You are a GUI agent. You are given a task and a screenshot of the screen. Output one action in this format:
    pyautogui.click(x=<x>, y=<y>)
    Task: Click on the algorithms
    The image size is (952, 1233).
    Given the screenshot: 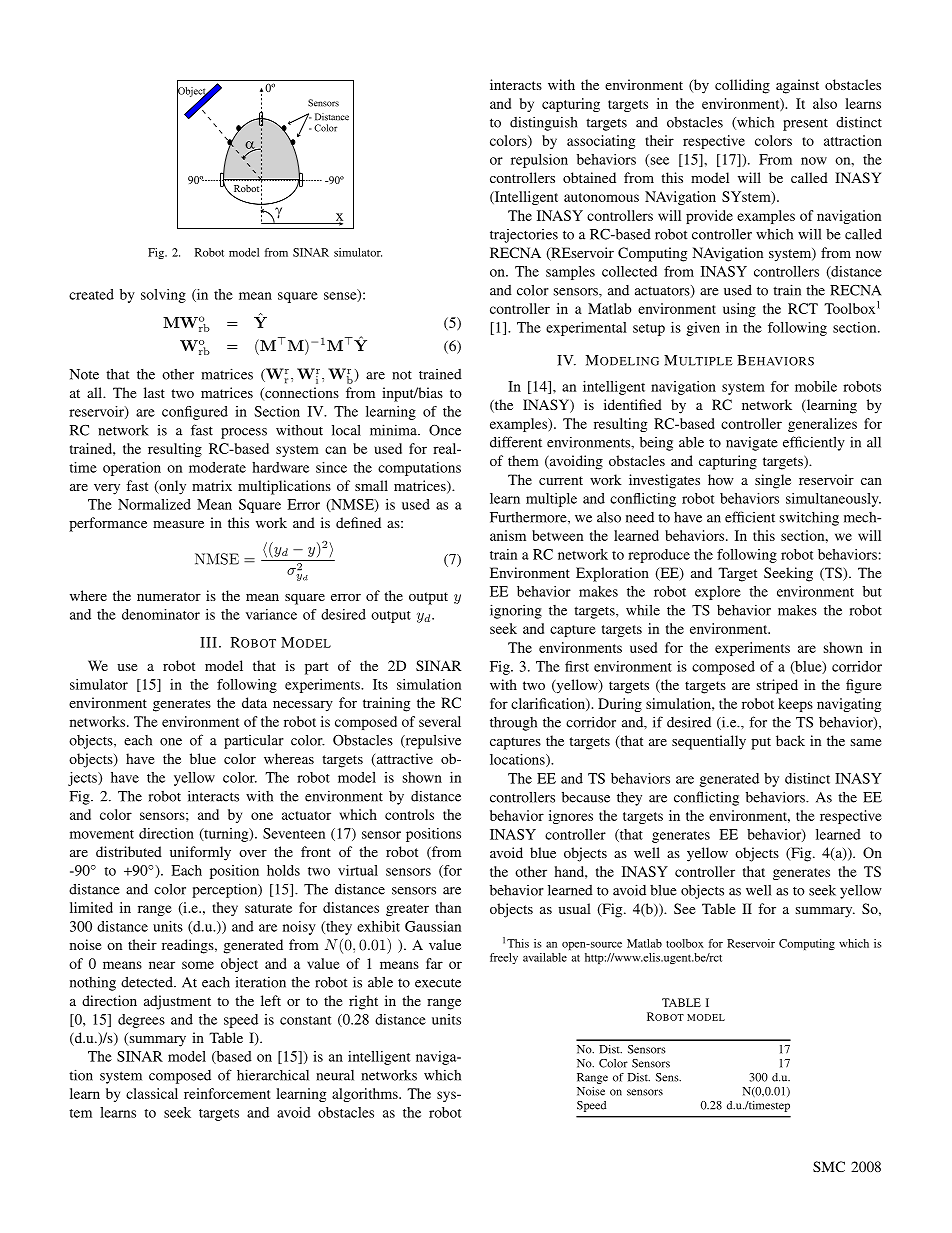 What is the action you would take?
    pyautogui.click(x=366, y=1095)
